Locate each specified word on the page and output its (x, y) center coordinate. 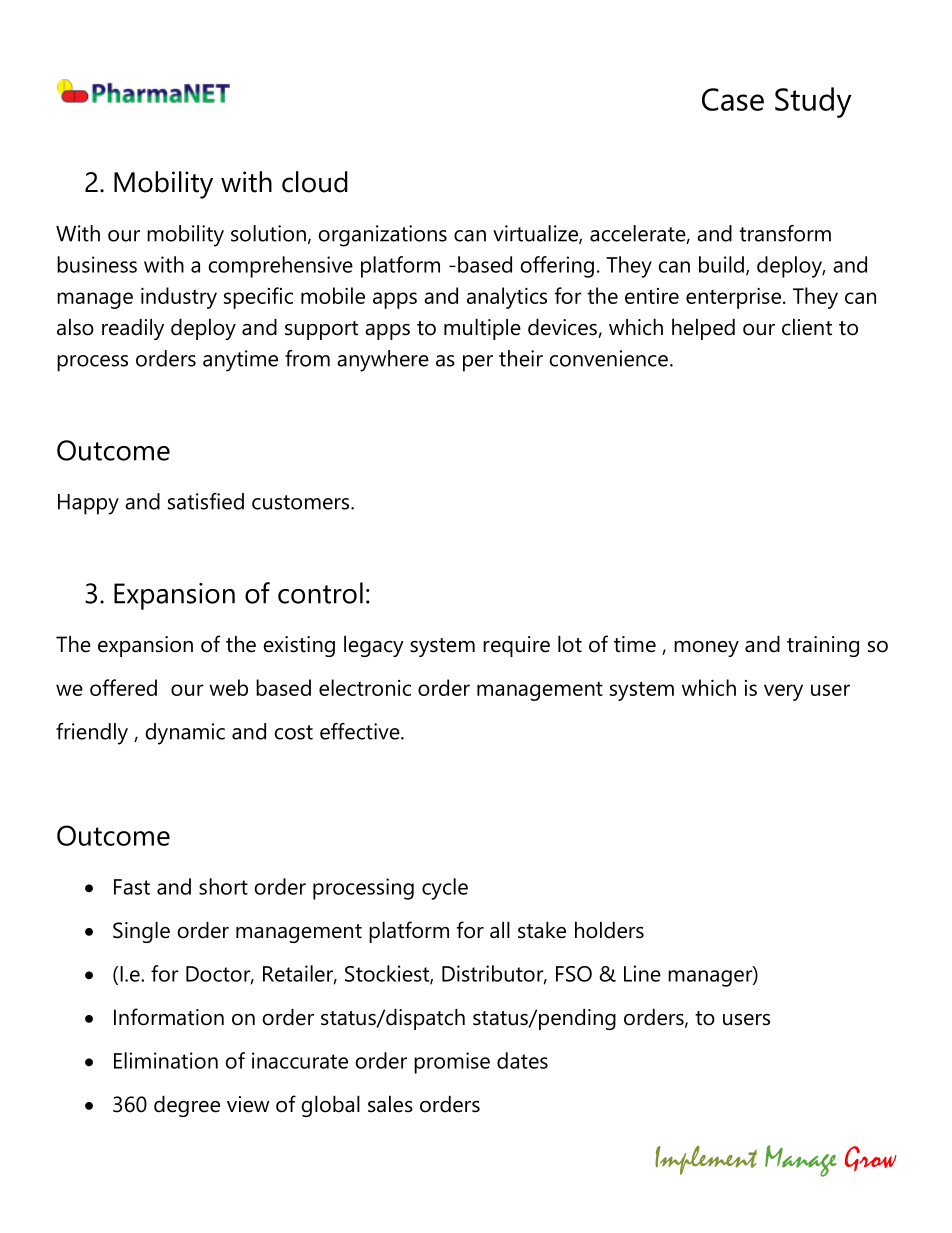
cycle (445, 889)
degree (187, 1106)
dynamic (185, 734)
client (807, 327)
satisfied (206, 501)
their (521, 358)
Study (813, 102)
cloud (315, 182)
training (823, 646)
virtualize (536, 234)
